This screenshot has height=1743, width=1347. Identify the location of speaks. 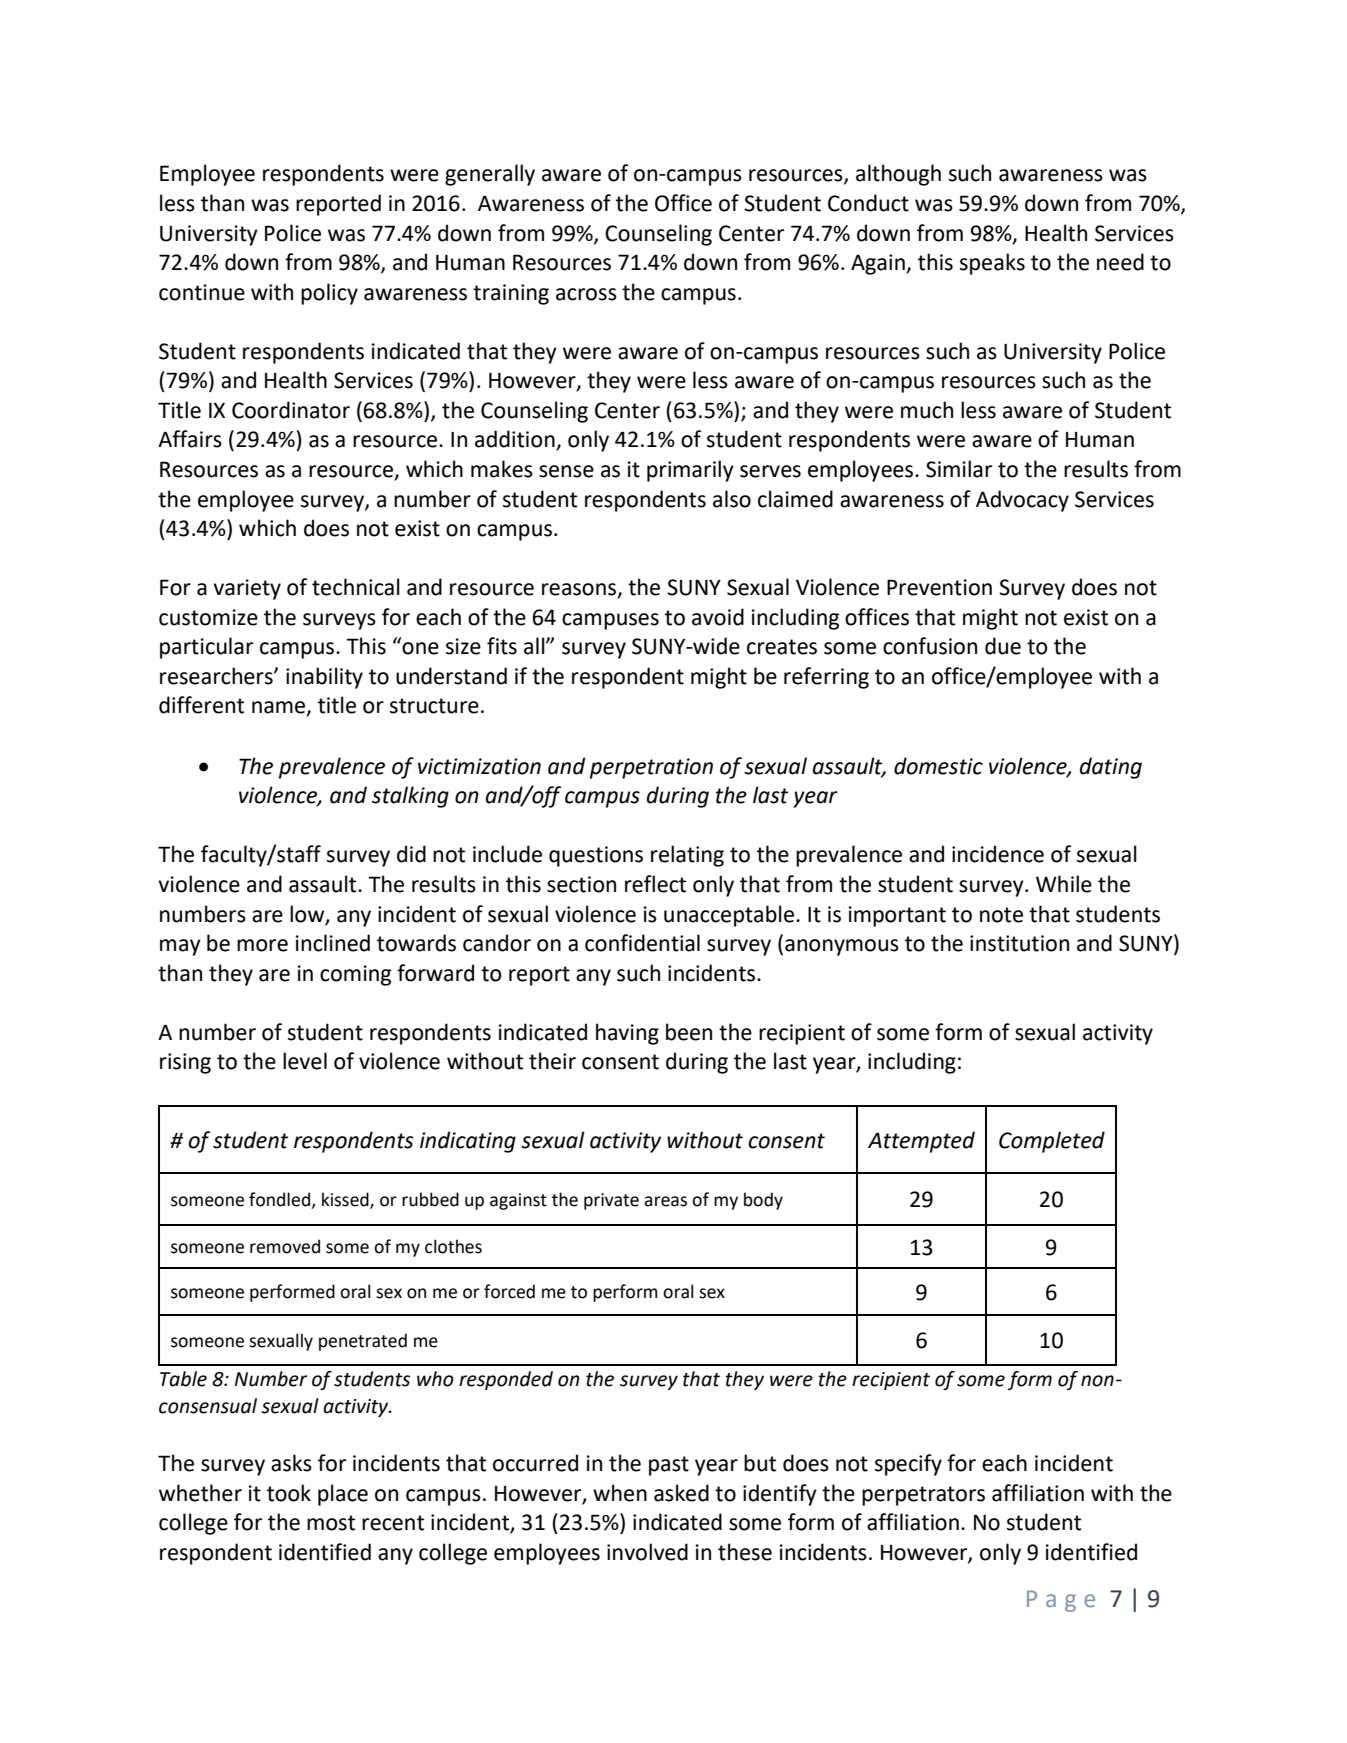
(992, 264).
